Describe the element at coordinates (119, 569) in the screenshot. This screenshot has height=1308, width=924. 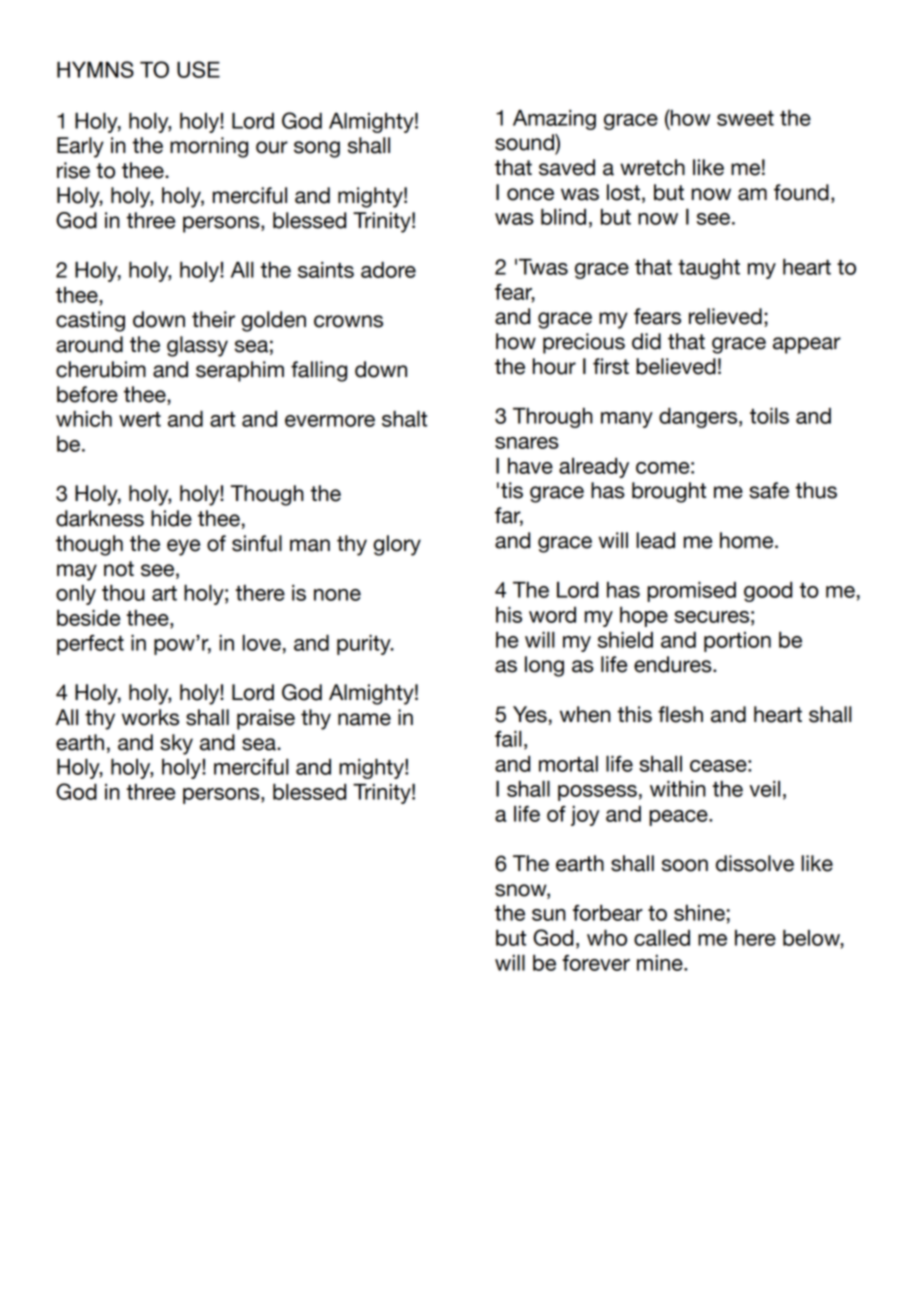
I see `not` at that location.
